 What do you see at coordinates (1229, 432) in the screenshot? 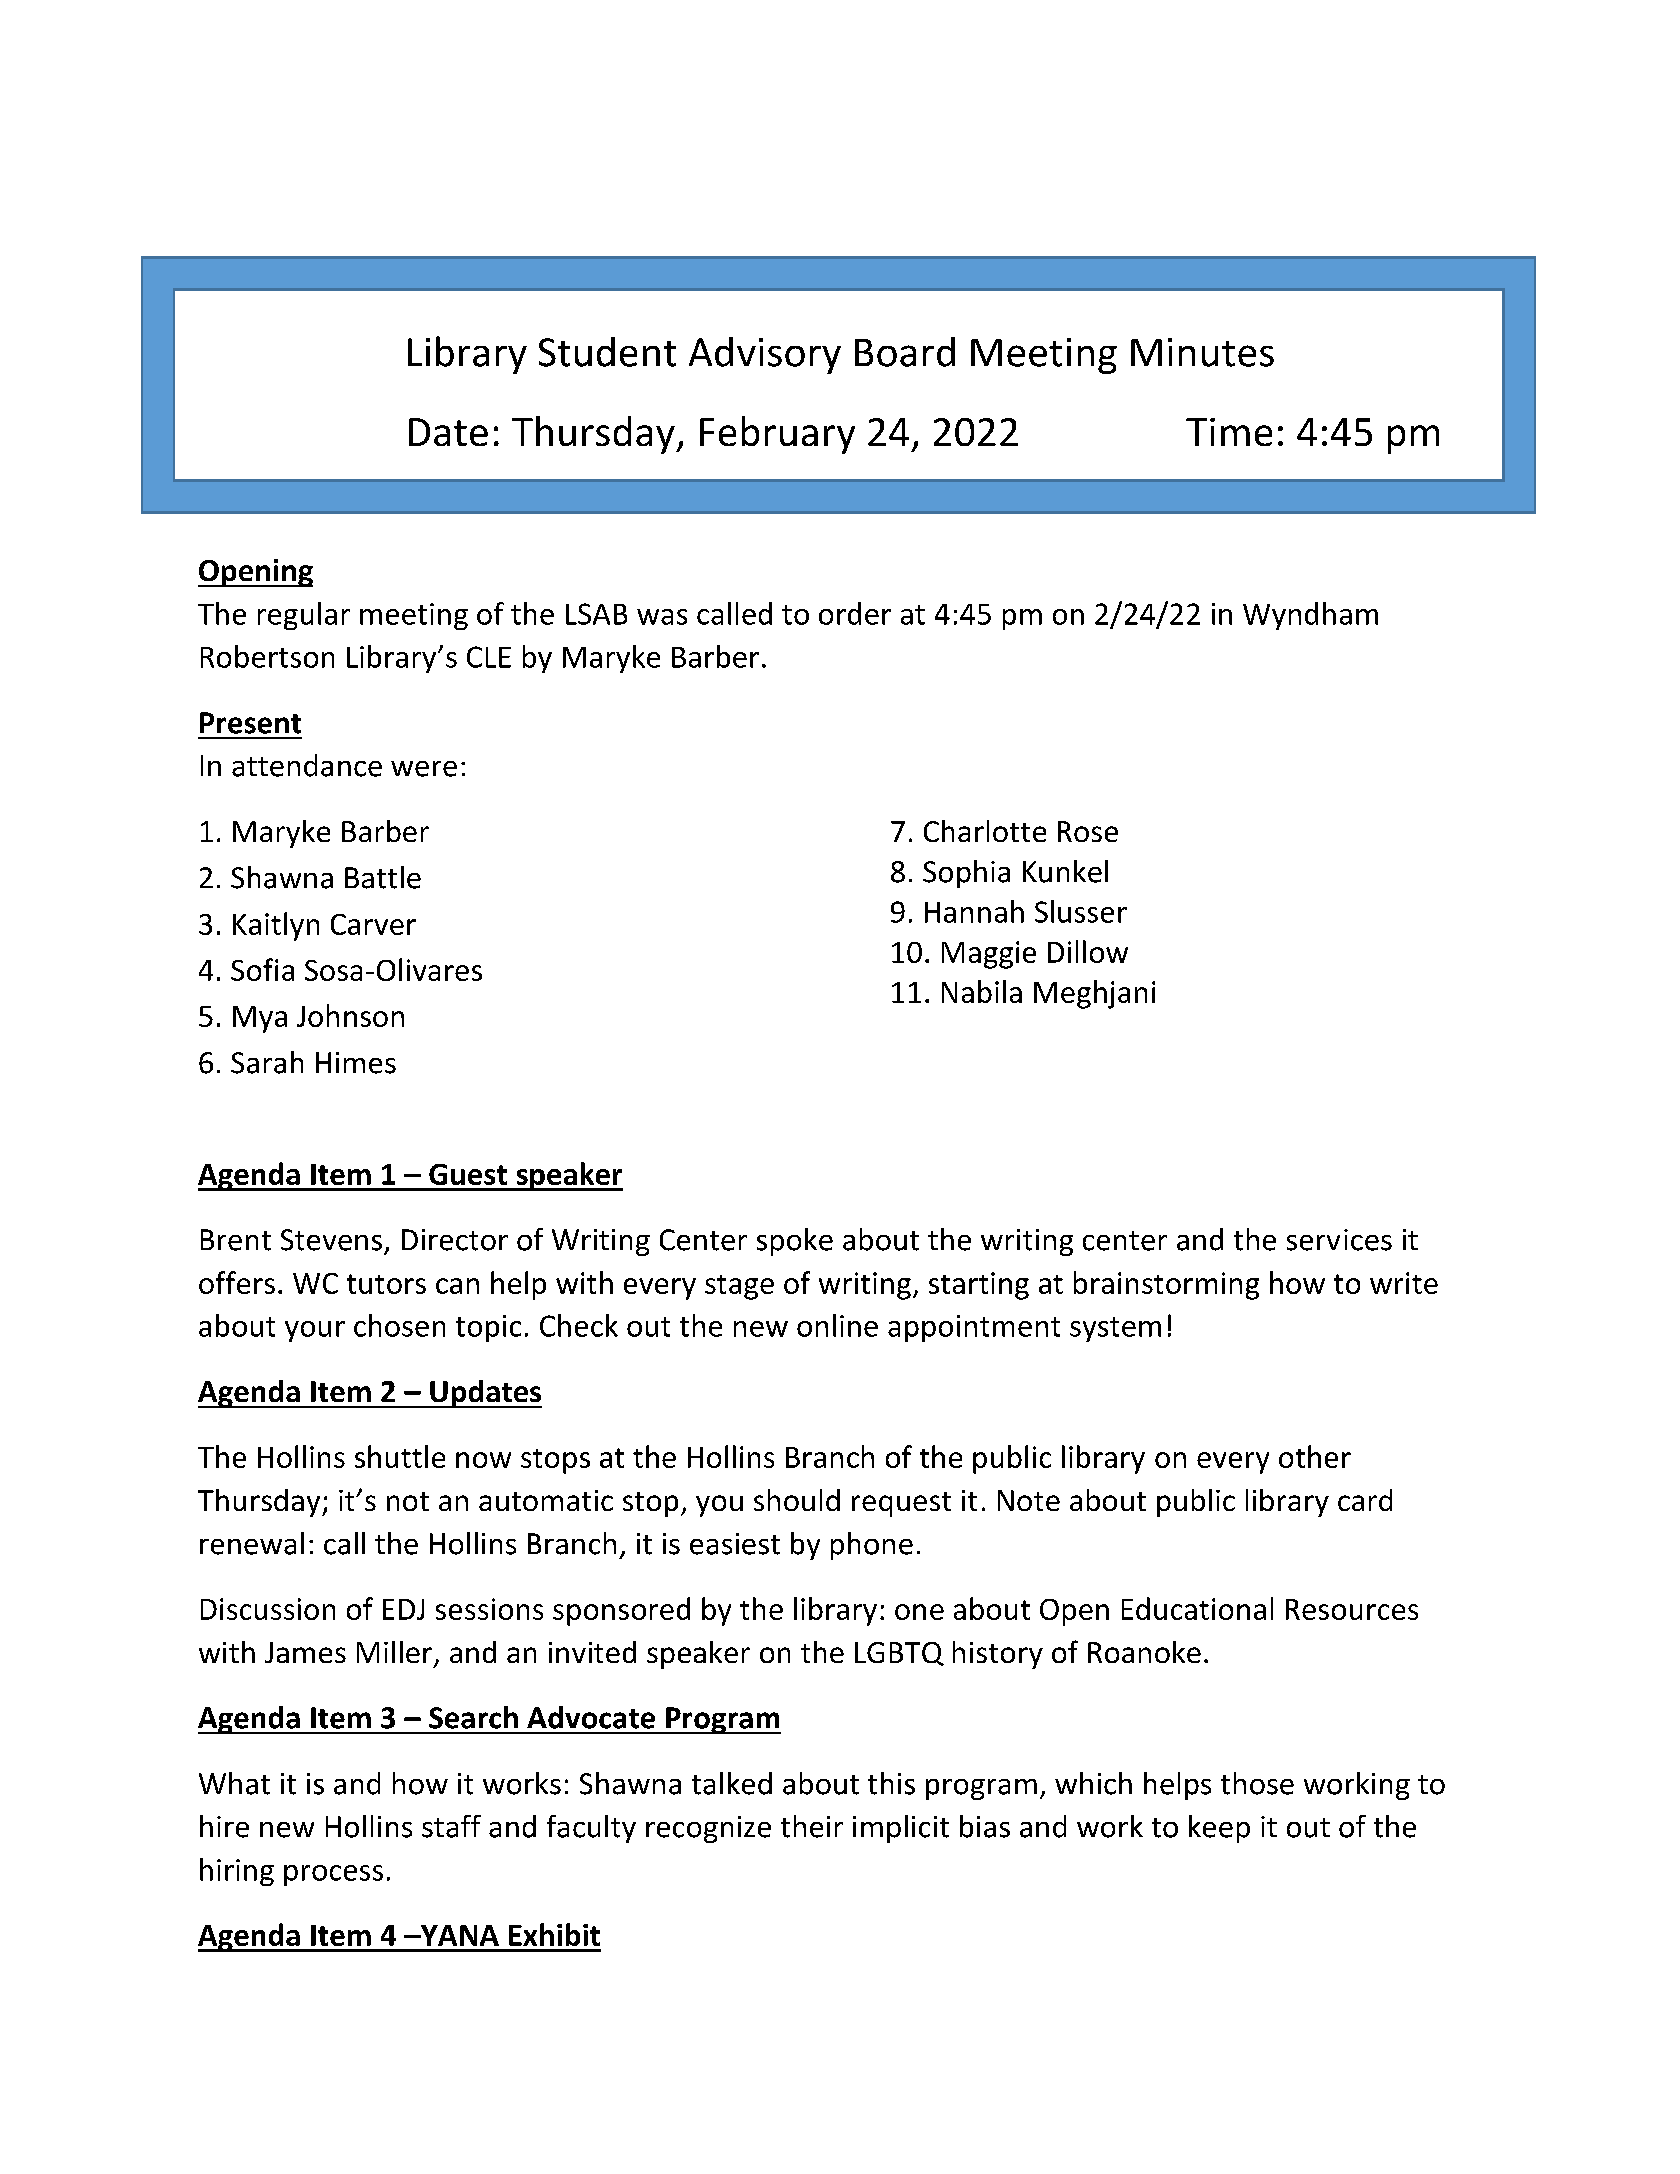
I see `Time` at bounding box center [1229, 432].
